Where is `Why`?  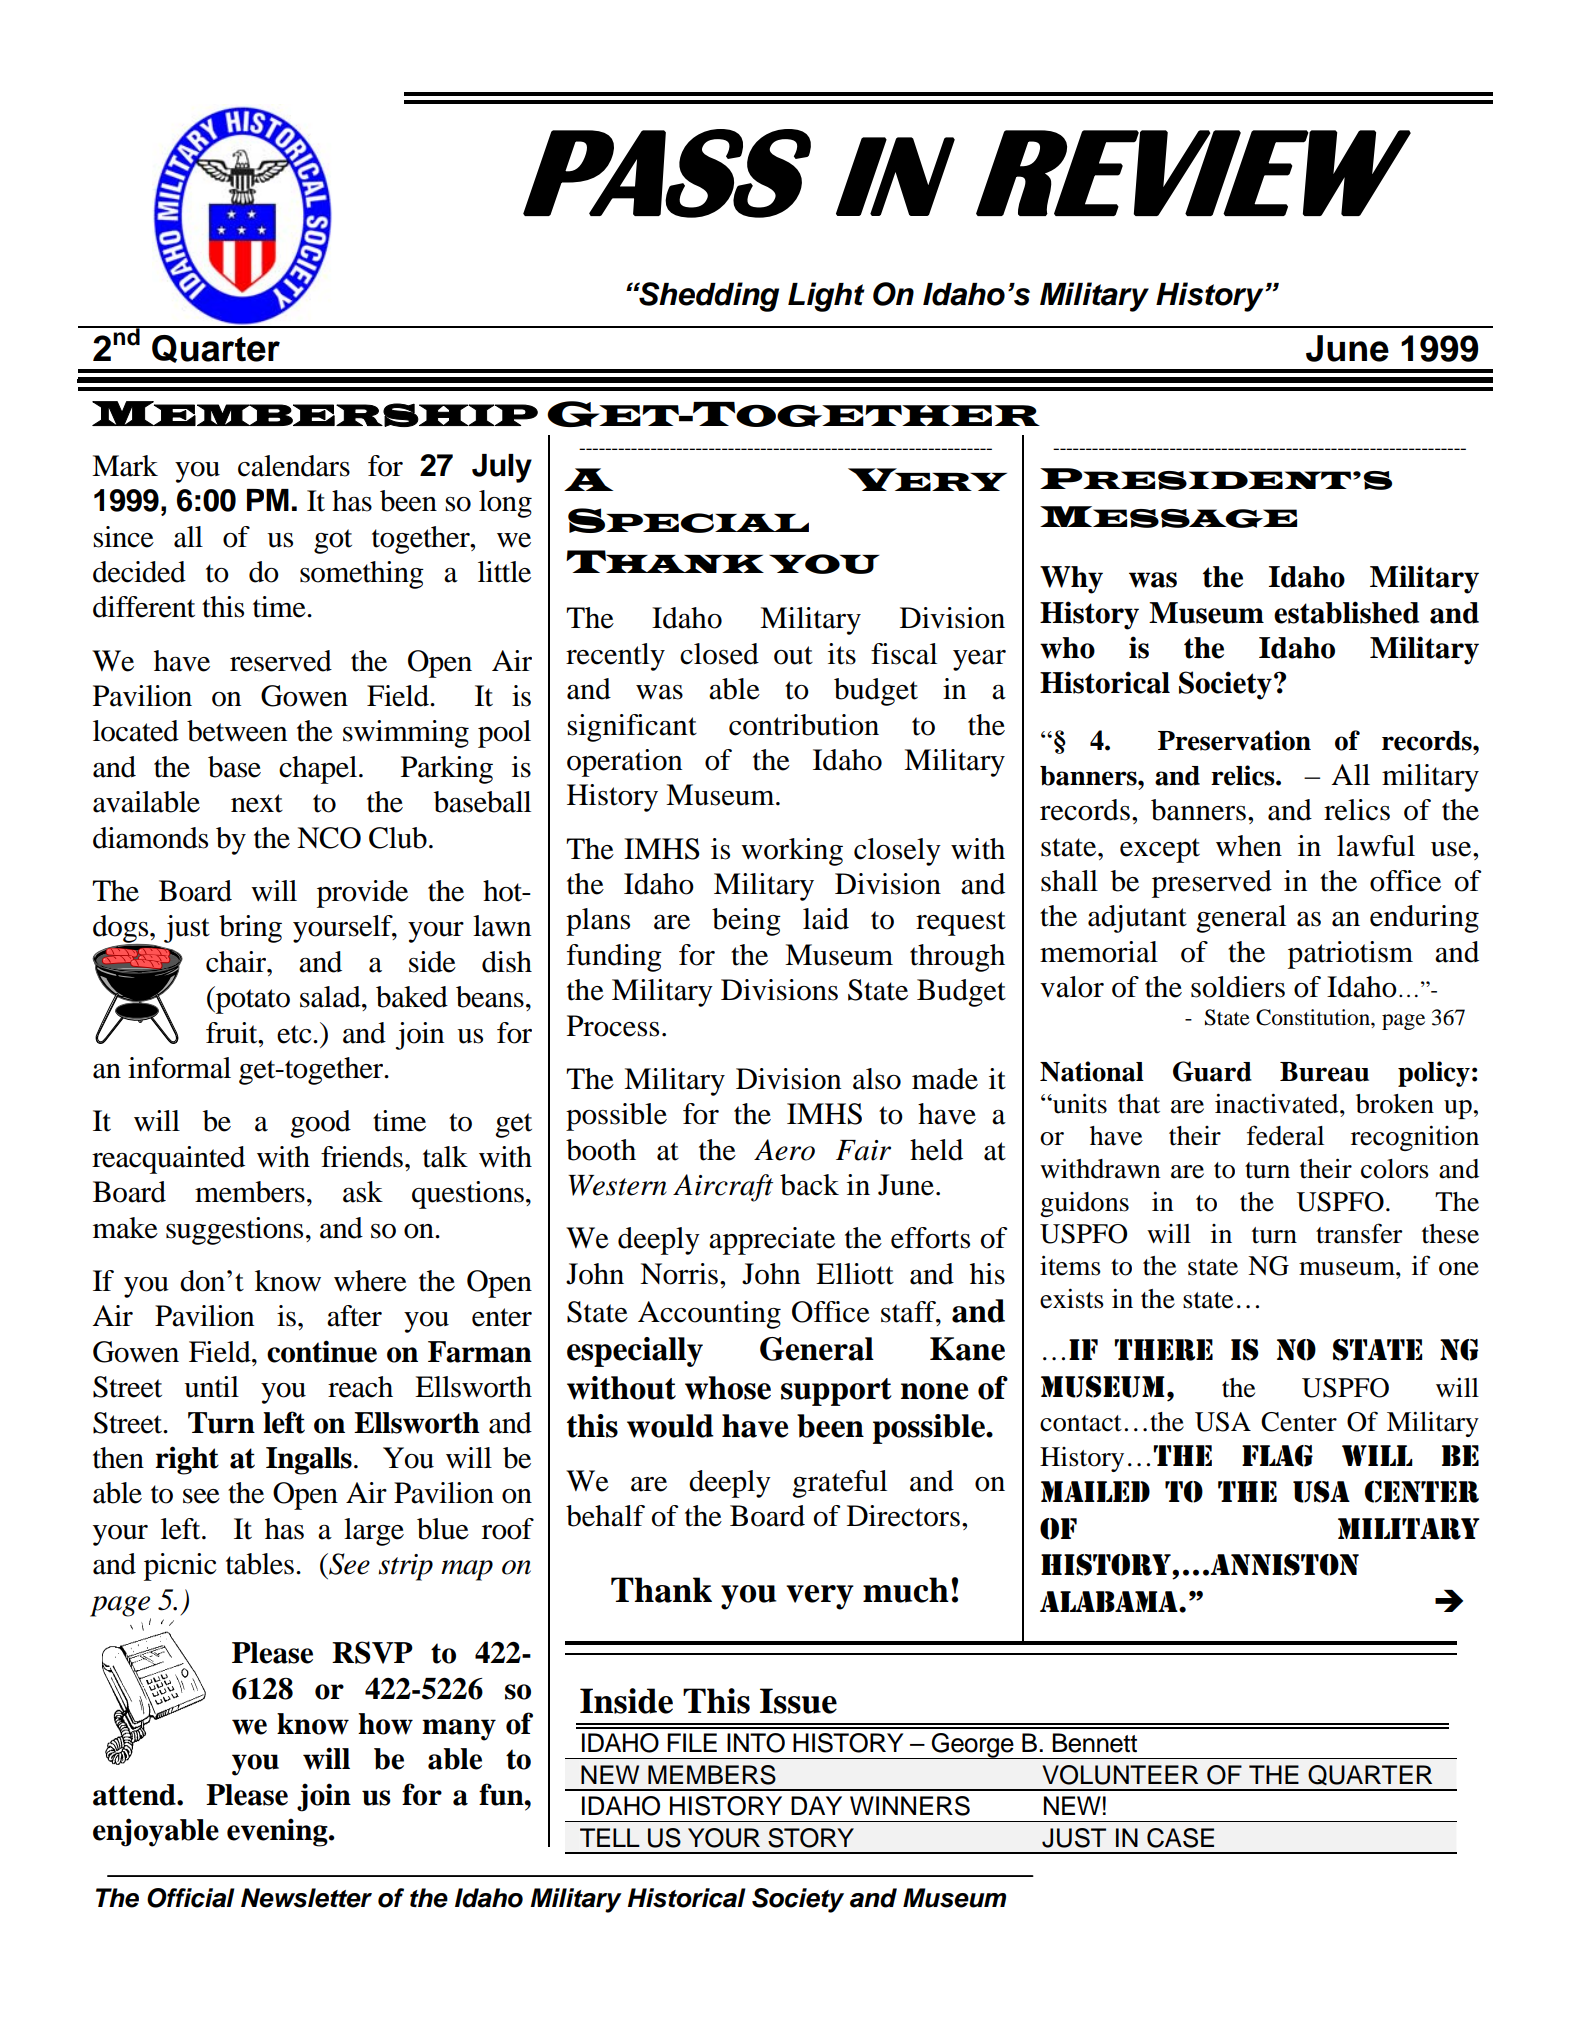
Why is located at coordinates (1071, 580).
